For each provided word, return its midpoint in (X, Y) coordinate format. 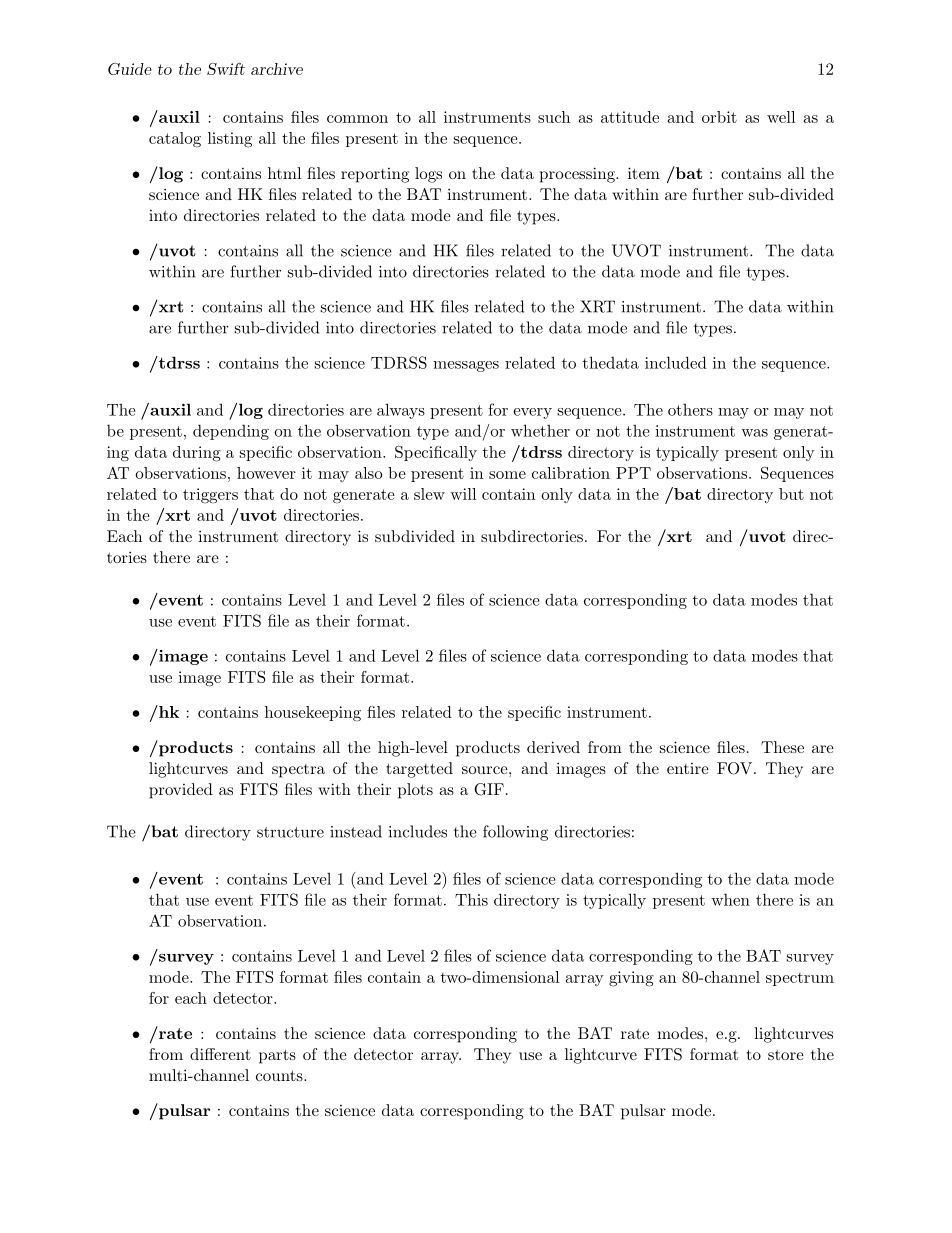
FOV (736, 768)
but (791, 494)
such (554, 117)
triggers (210, 496)
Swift (226, 69)
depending (231, 432)
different (220, 1054)
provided (181, 791)
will (463, 494)
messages (466, 366)
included (676, 362)
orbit (719, 117)
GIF (489, 789)
